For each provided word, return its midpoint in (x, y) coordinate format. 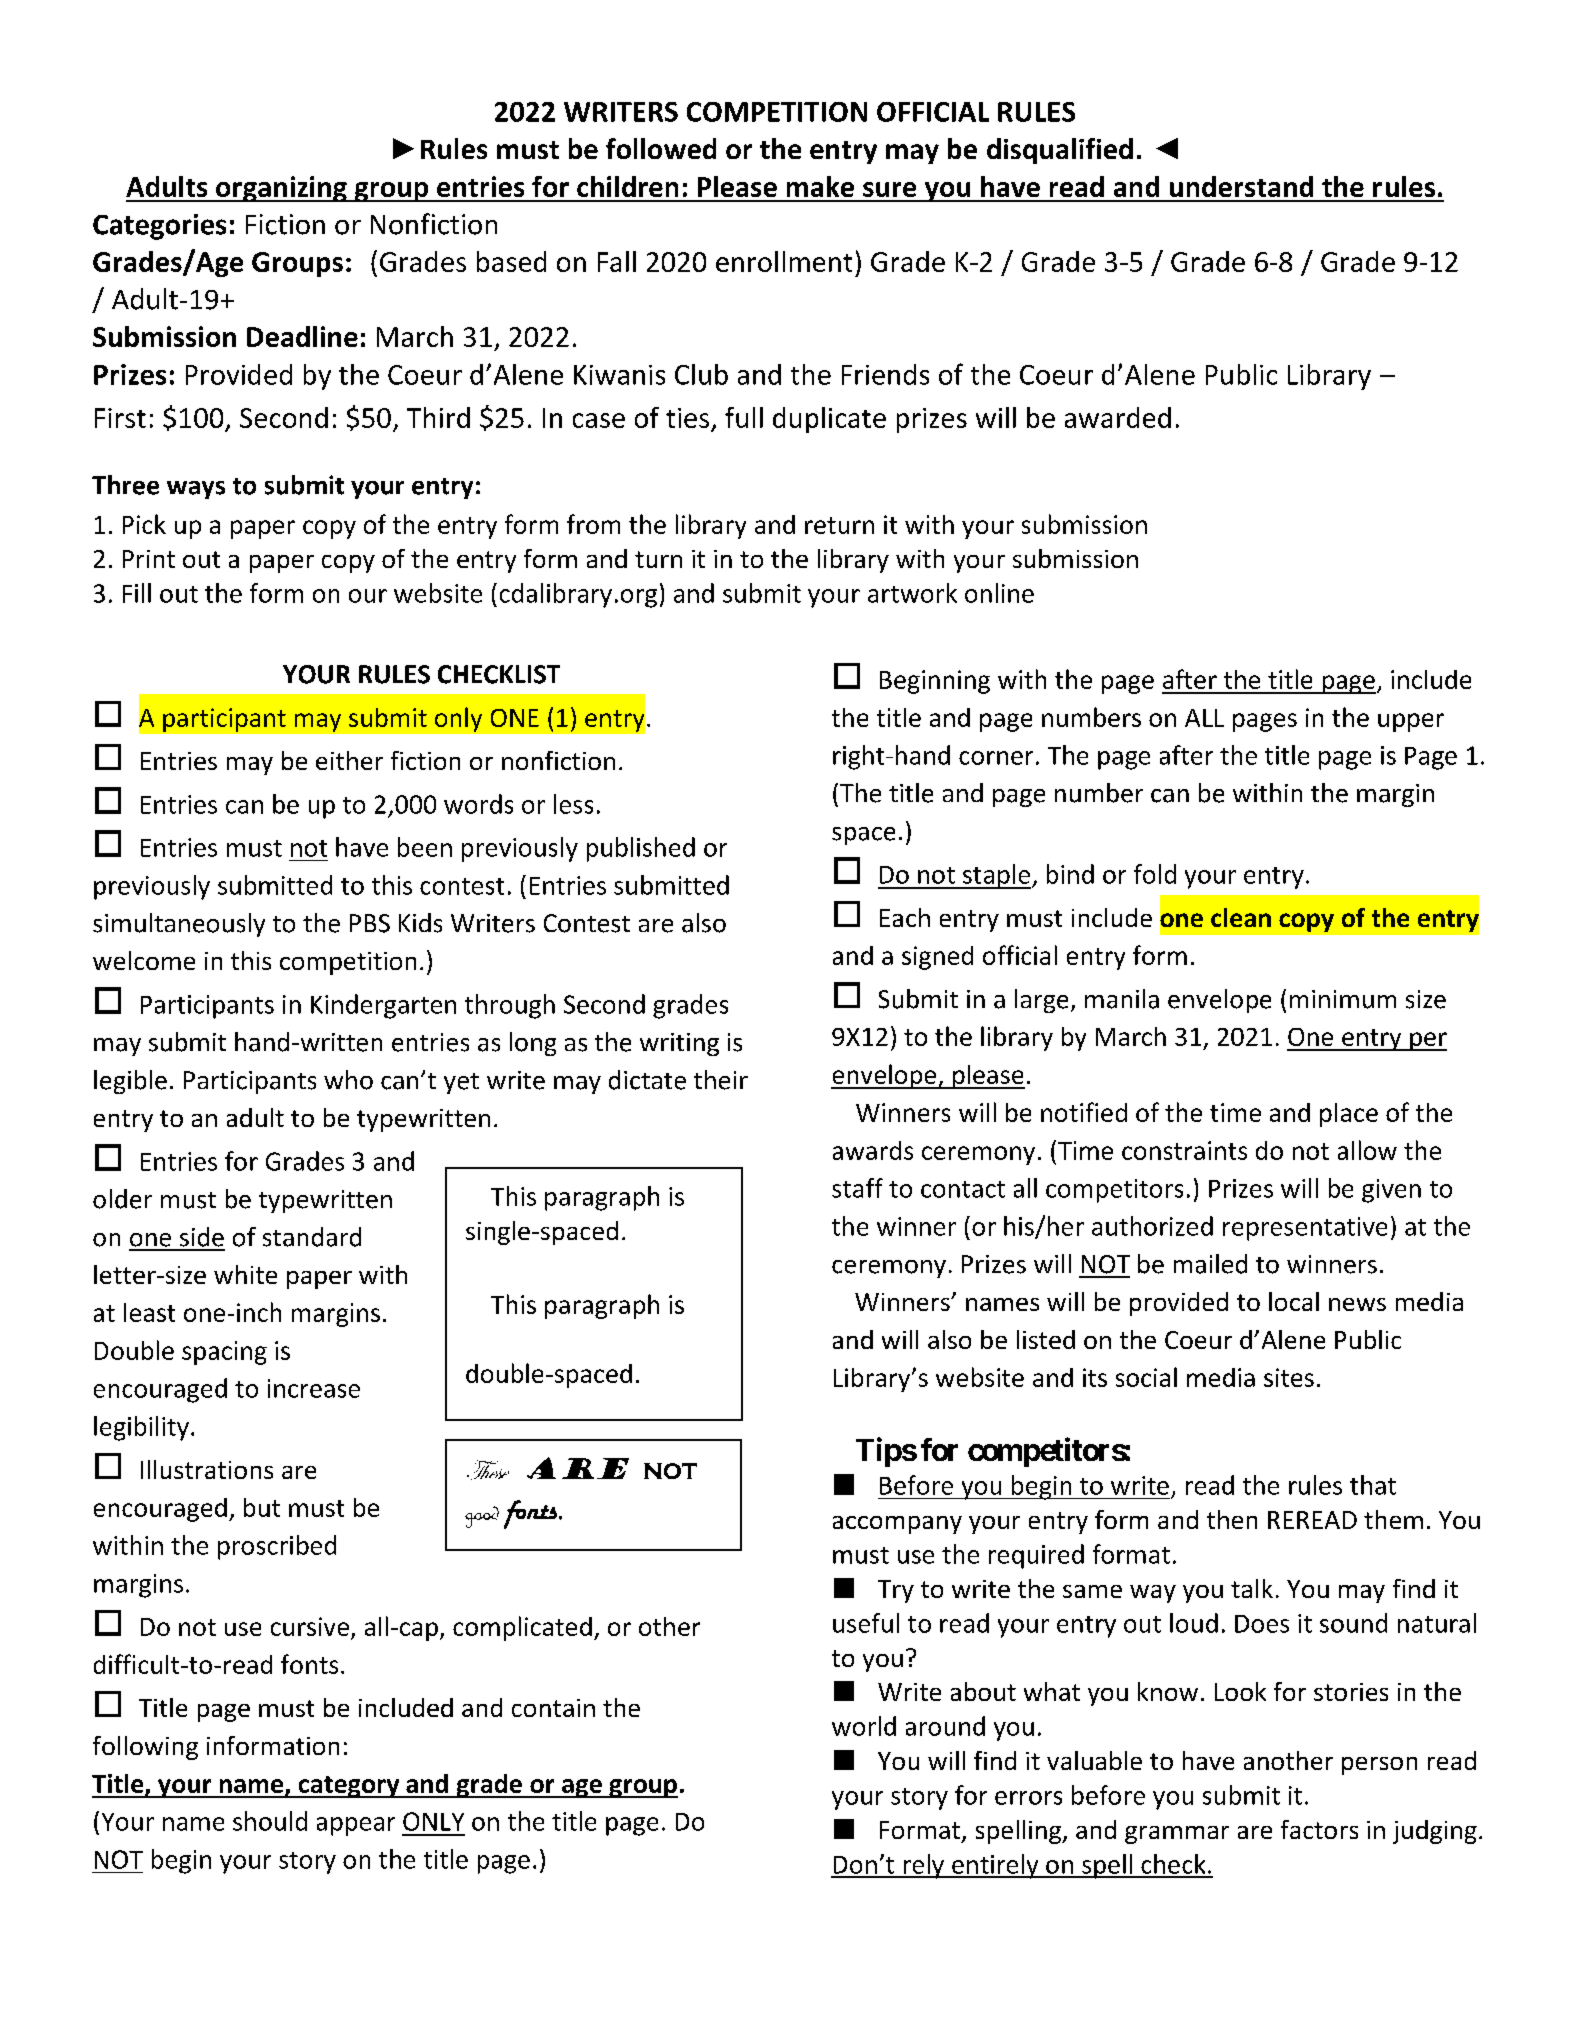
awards (873, 1150)
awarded (1118, 417)
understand (1241, 186)
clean (1241, 917)
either (349, 760)
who (348, 1080)
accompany (897, 1525)
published (641, 849)
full (744, 417)
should (270, 1821)
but (262, 1507)
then (1232, 1519)
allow (1367, 1150)
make (820, 186)
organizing (281, 189)
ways (196, 490)
